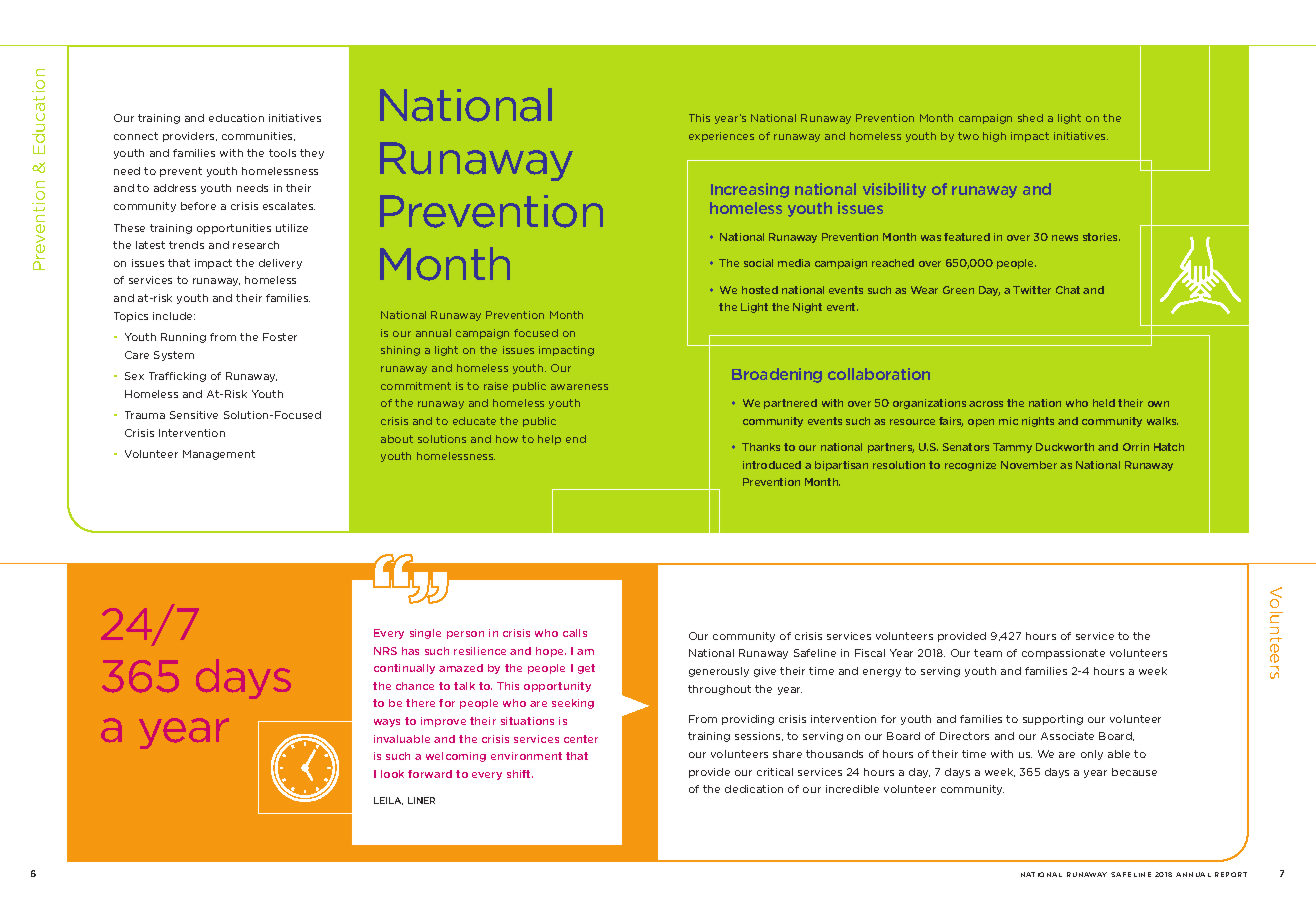 The height and width of the screenshot is (907, 1316). What do you see at coordinates (754, 789) in the screenshot?
I see `dedication` at bounding box center [754, 789].
